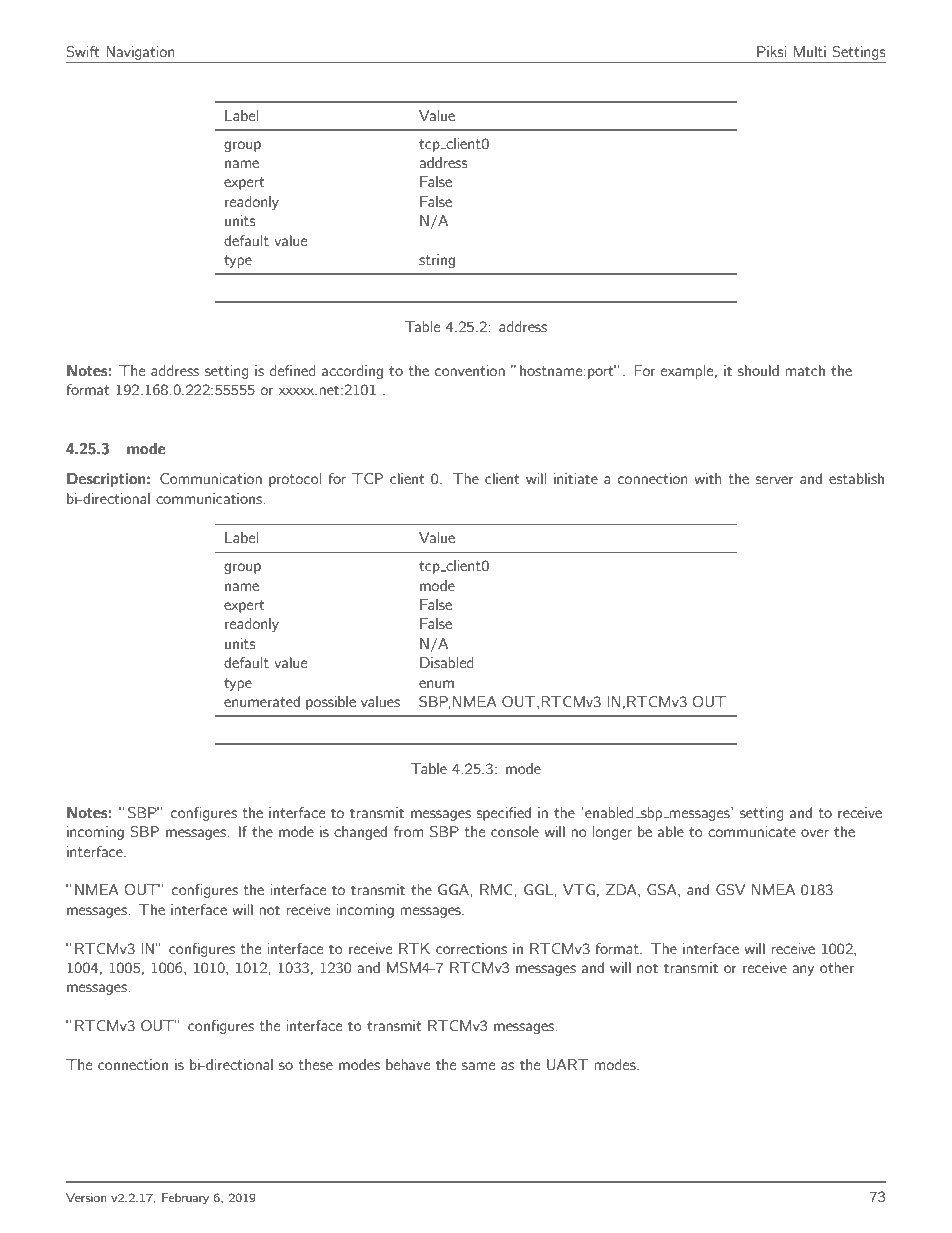  What do you see at coordinates (295, 480) in the document?
I see `protocol` at bounding box center [295, 480].
